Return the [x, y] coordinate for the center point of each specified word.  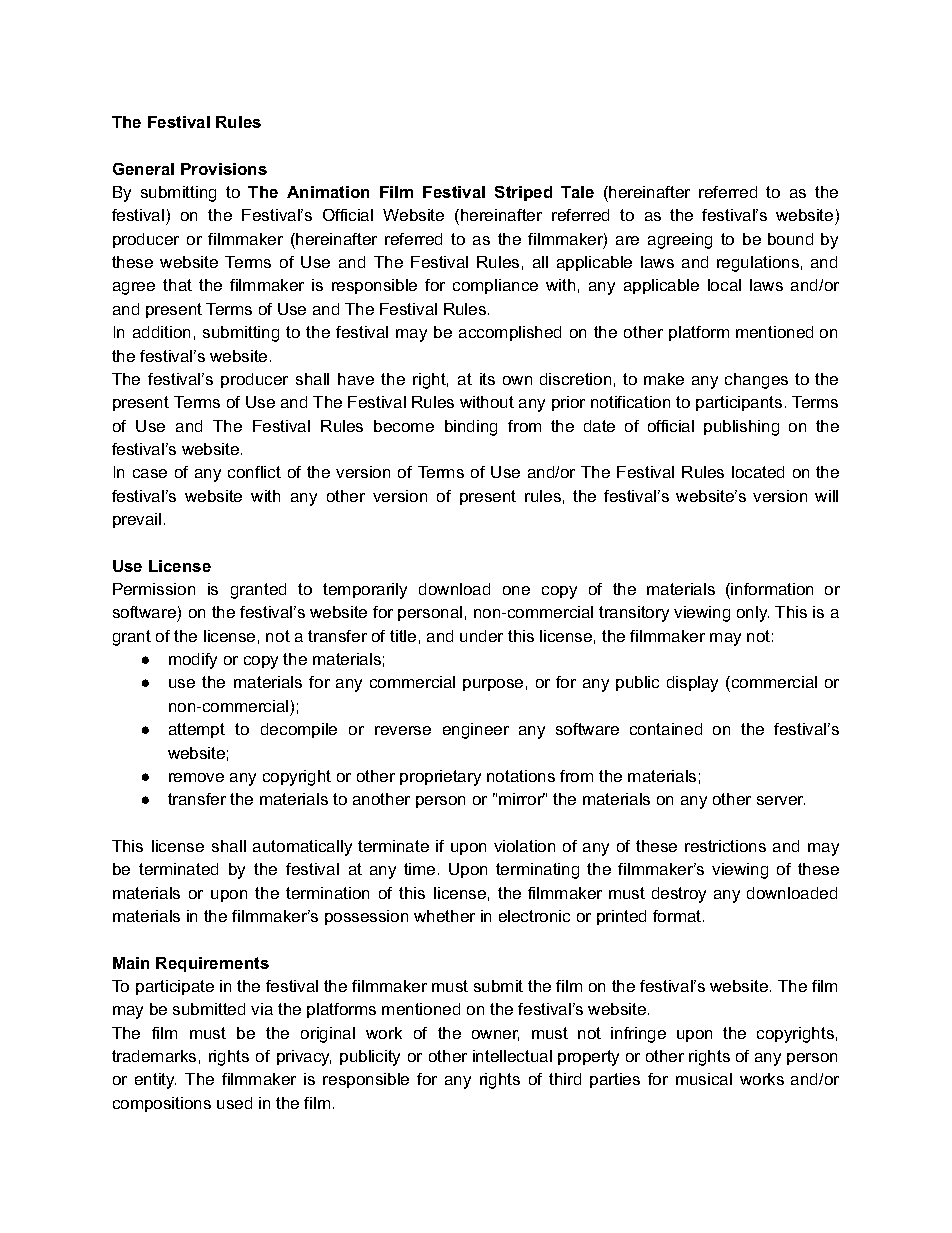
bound [790, 239]
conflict [254, 472]
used [234, 1103]
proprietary [440, 778]
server [781, 800]
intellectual [512, 1056]
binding [471, 428]
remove [196, 777]
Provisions [224, 169]
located [758, 472]
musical [704, 1079]
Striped [523, 193]
